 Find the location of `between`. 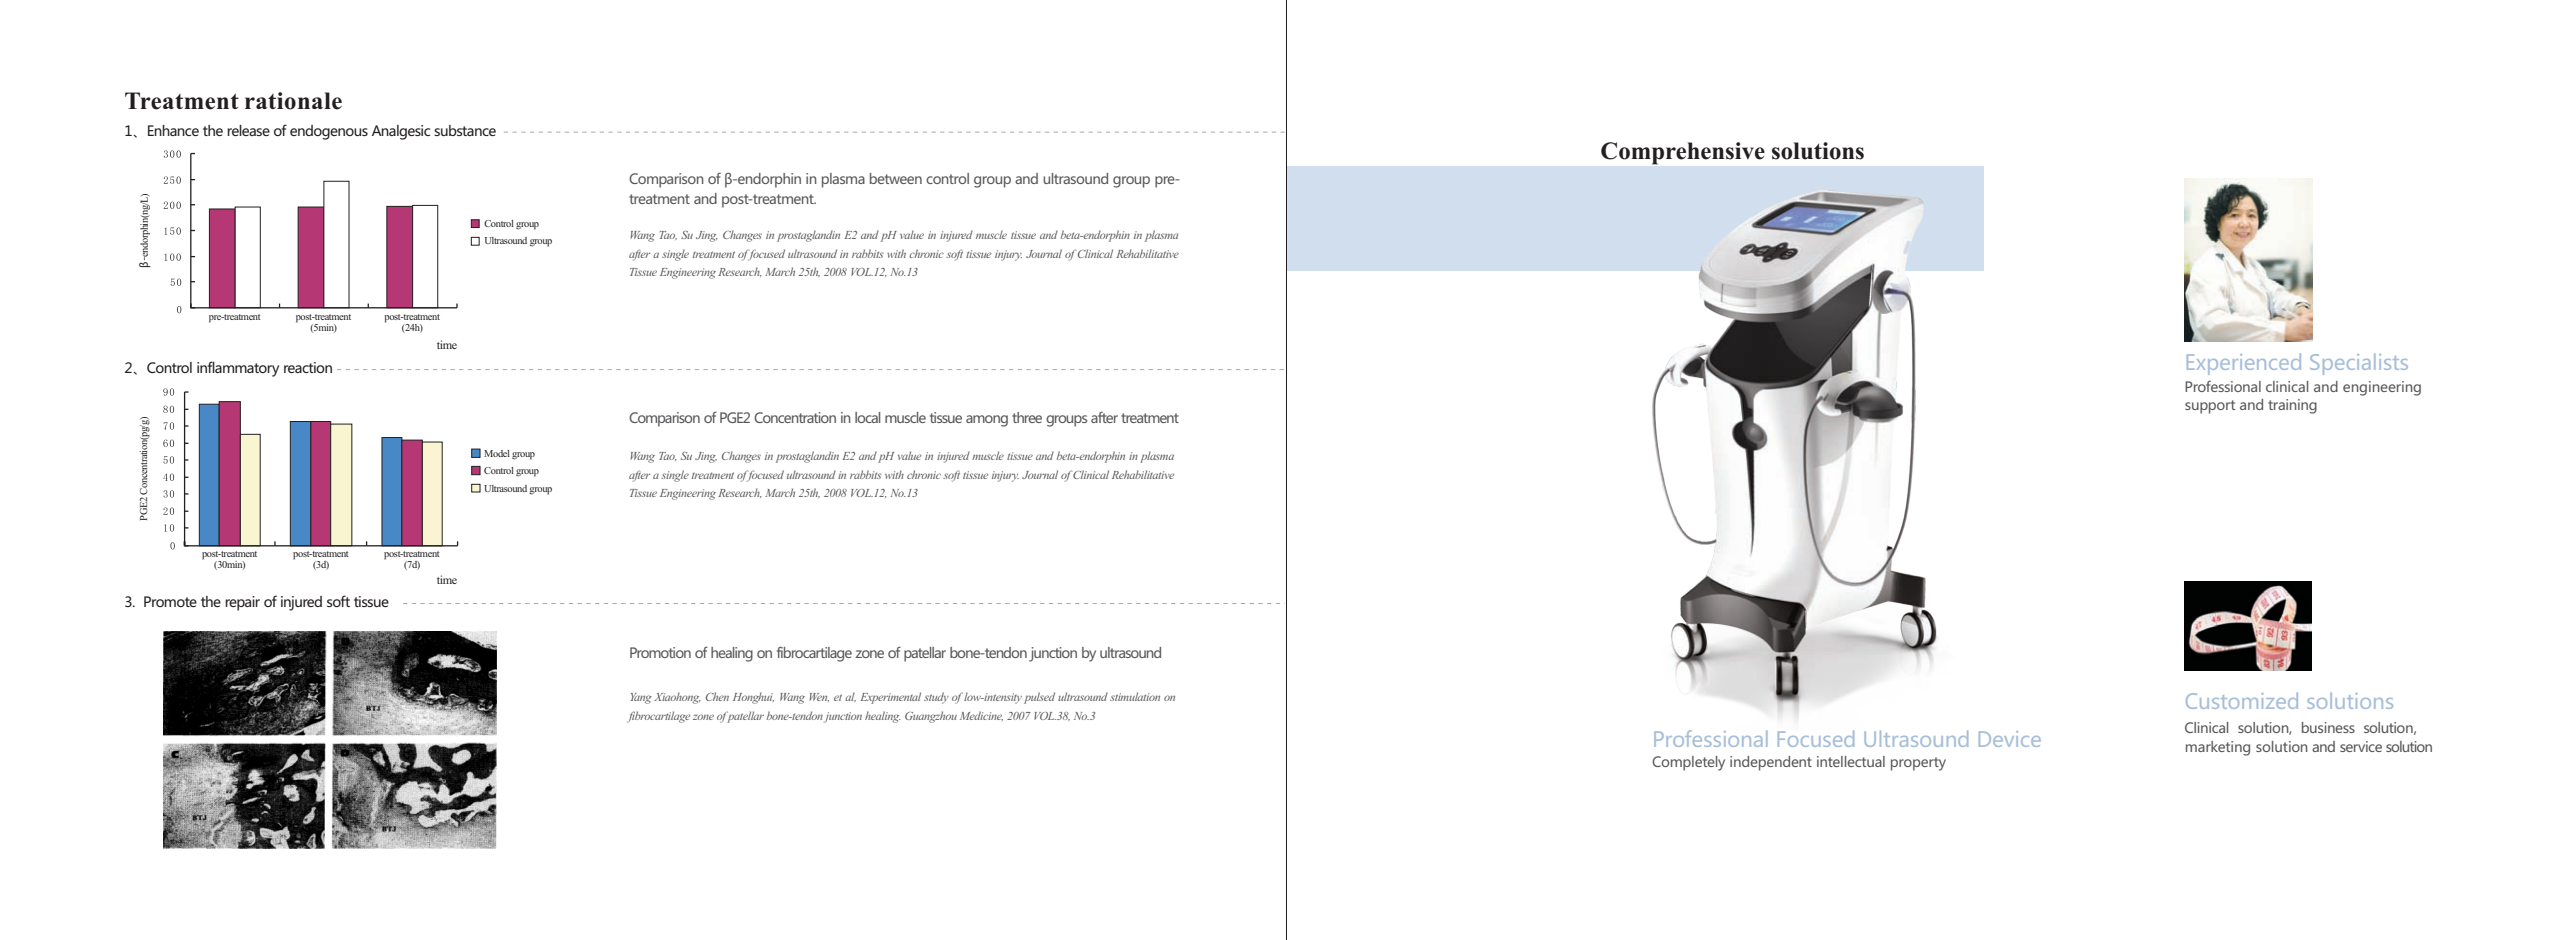

between is located at coordinates (896, 178).
